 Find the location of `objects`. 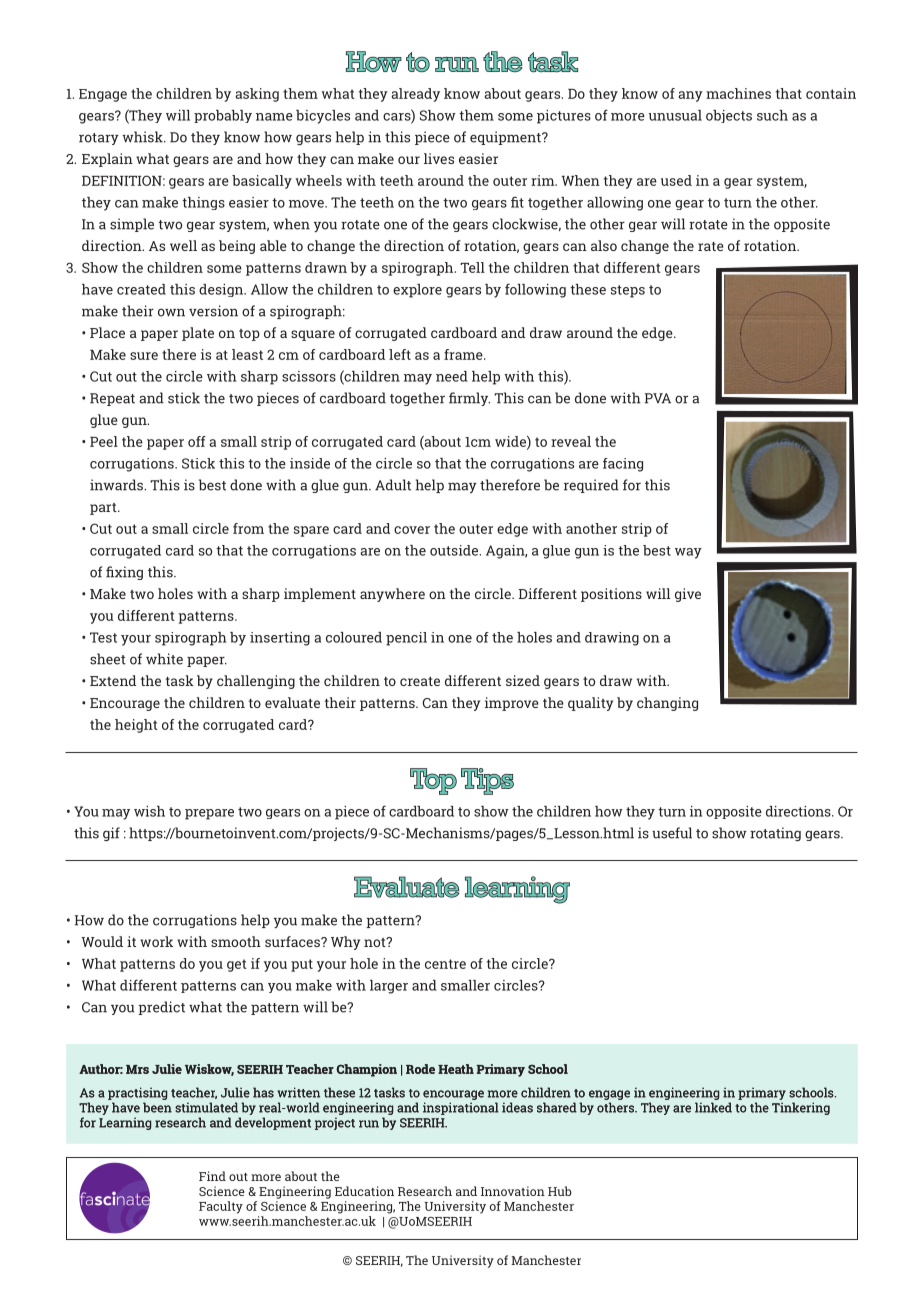

objects is located at coordinates (729, 116).
